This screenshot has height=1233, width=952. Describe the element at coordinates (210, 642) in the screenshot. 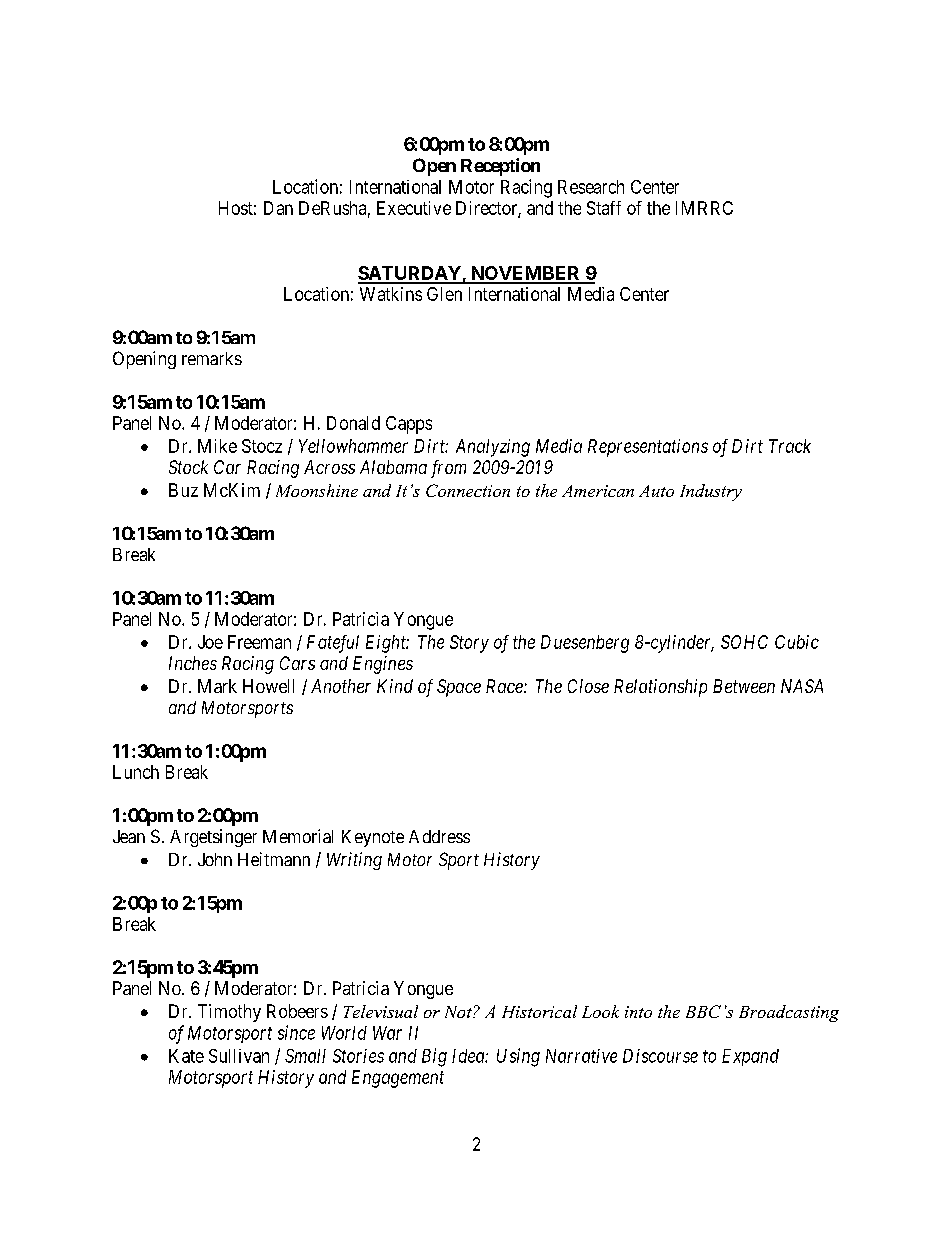

I see `Joe` at that location.
